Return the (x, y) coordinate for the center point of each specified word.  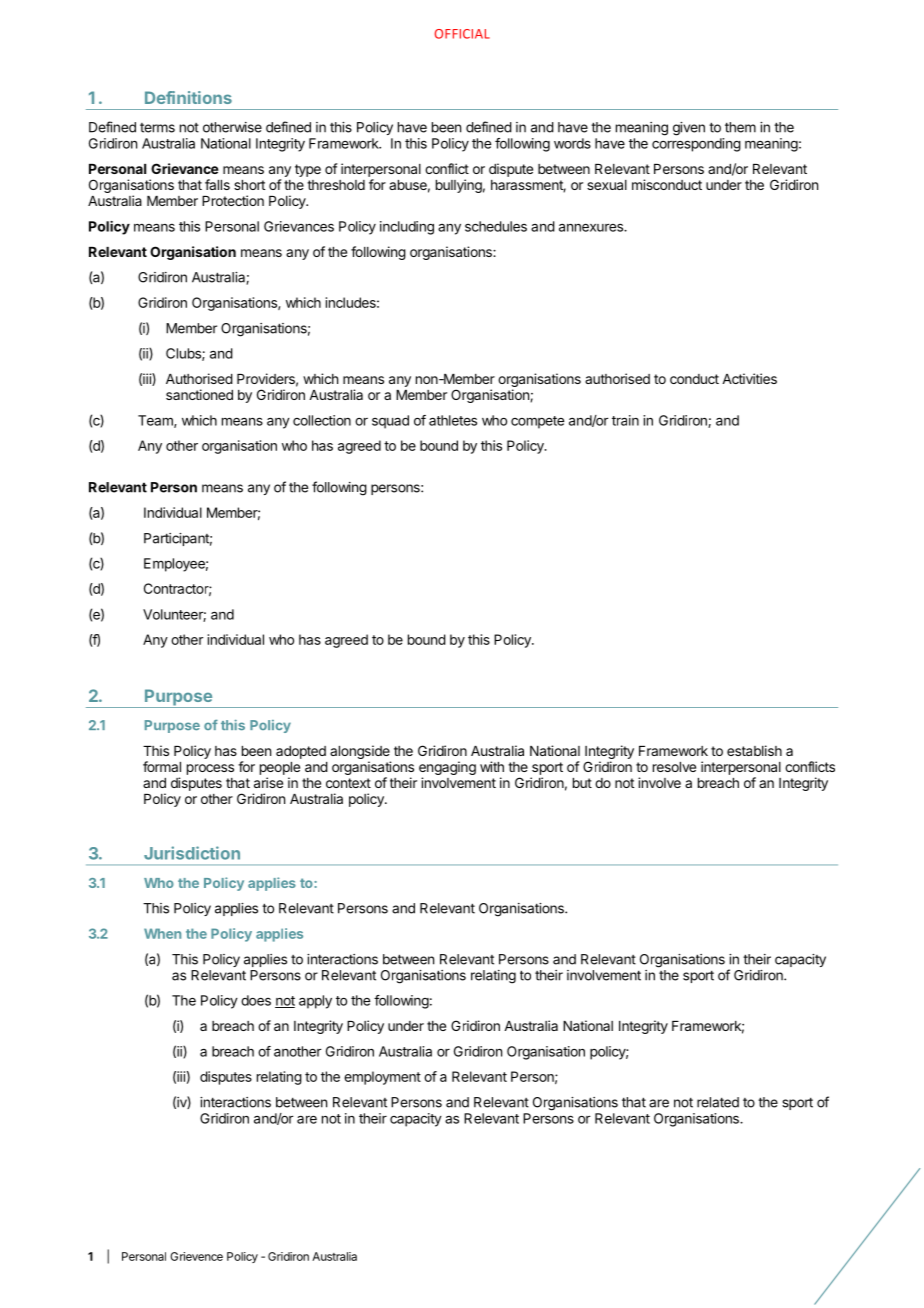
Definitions (188, 97)
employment (382, 1078)
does (256, 1000)
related (718, 1102)
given (689, 129)
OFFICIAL (462, 34)
